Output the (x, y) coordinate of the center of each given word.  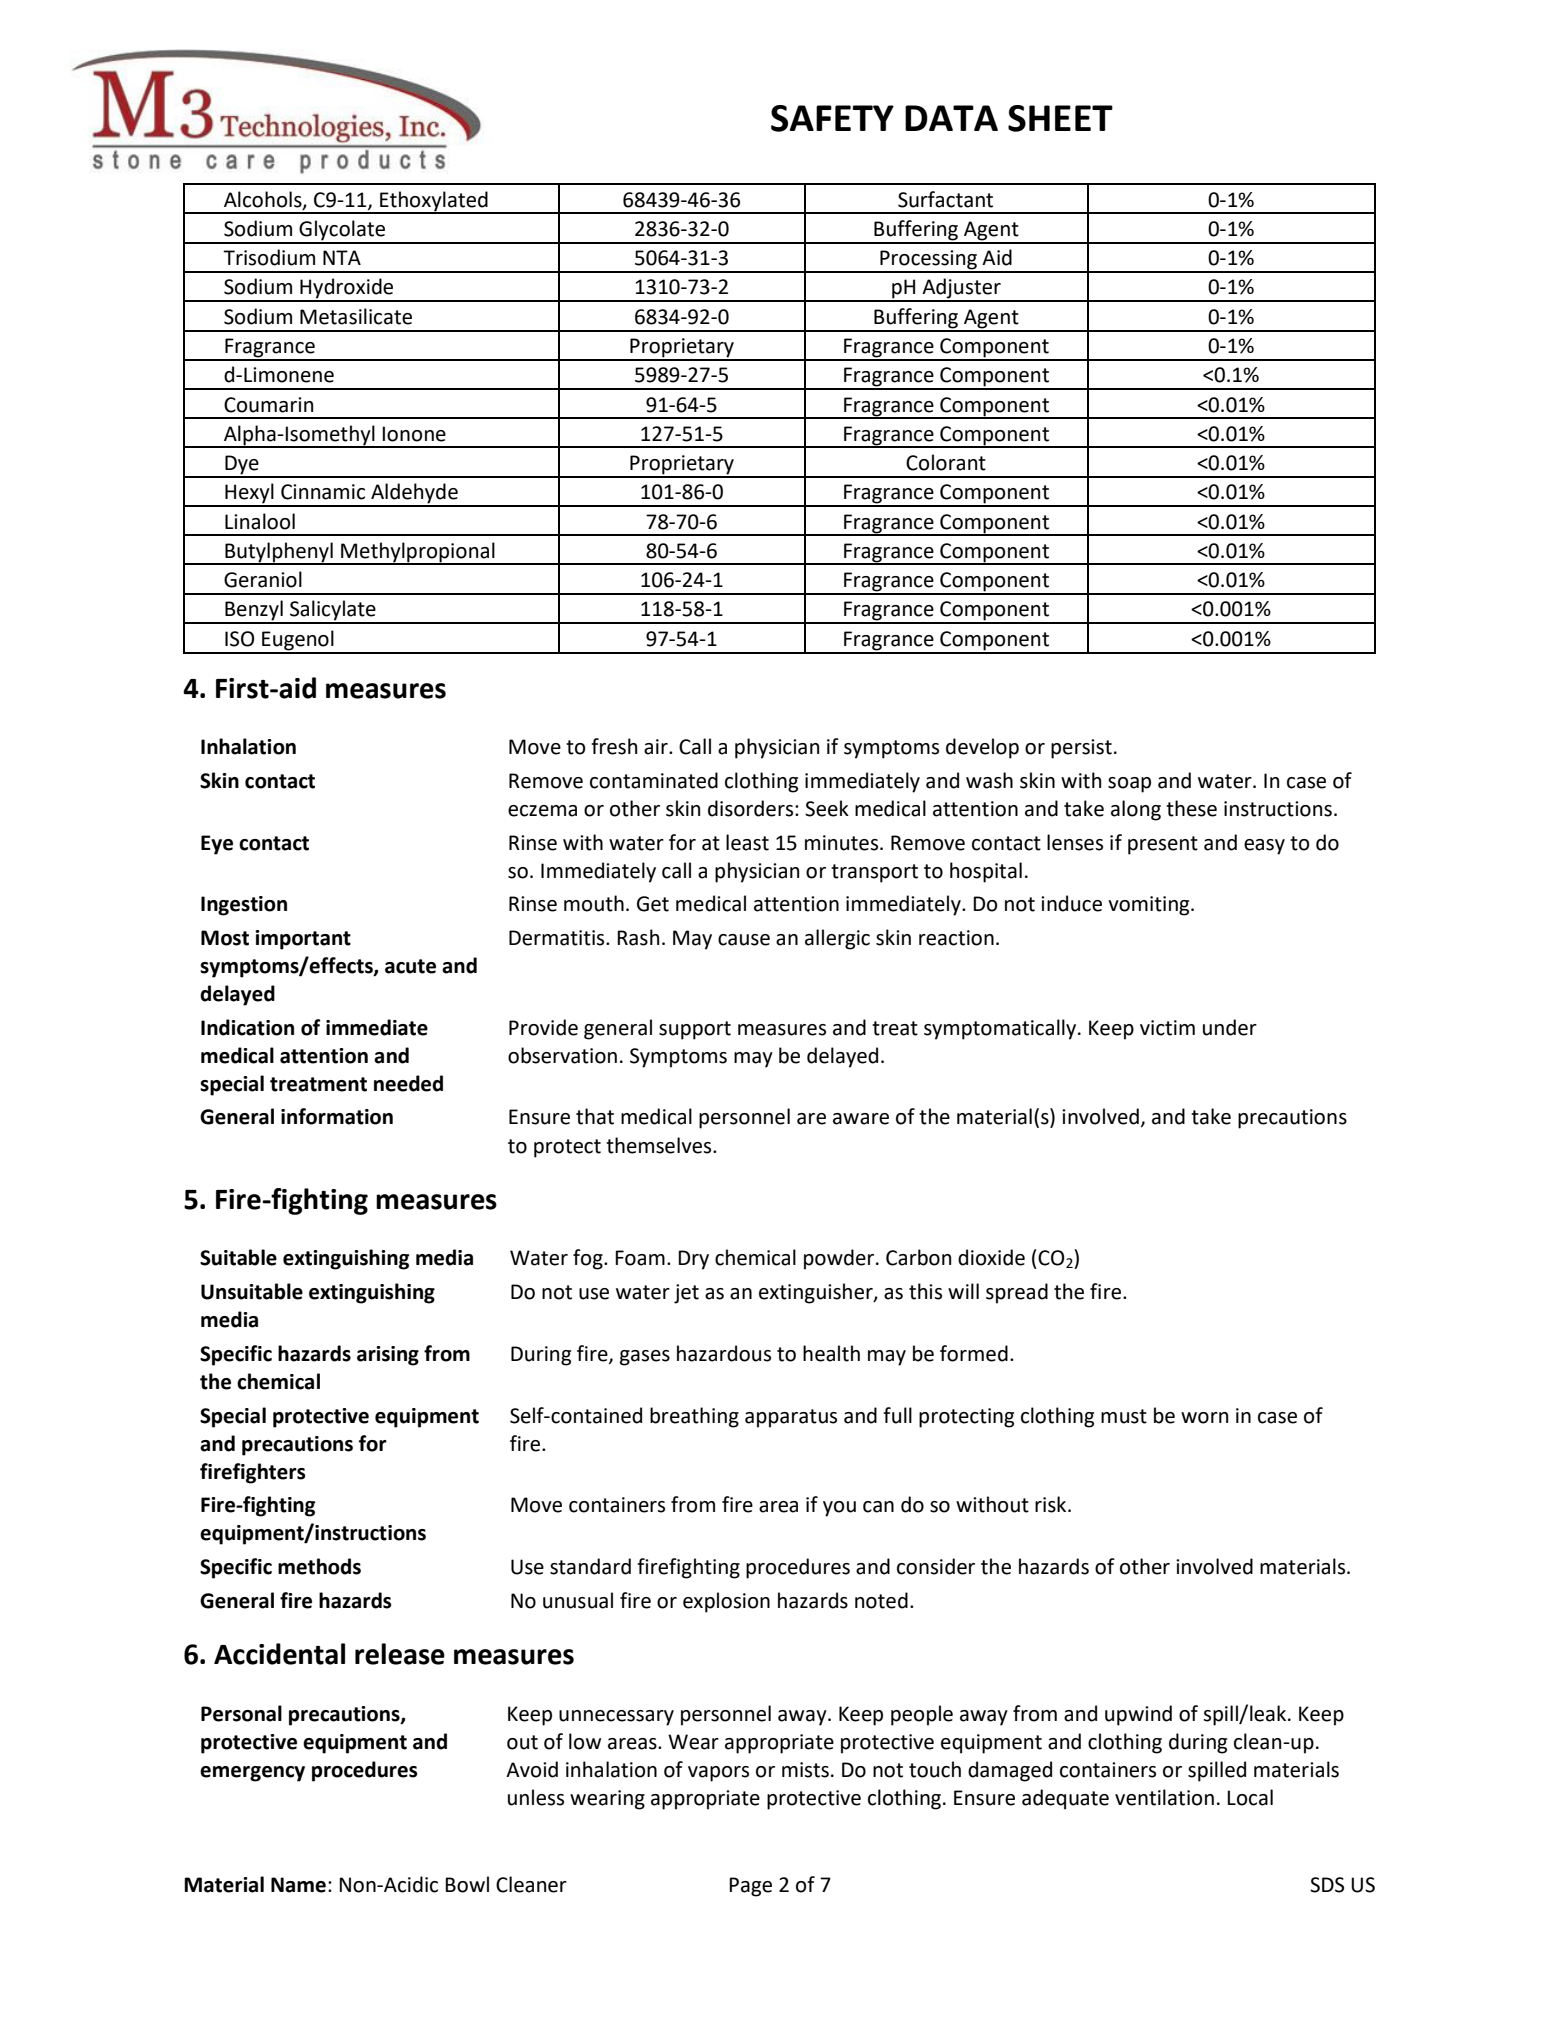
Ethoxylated (434, 202)
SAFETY (832, 118)
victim (1167, 1028)
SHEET (1060, 118)
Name (298, 1885)
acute (410, 966)
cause (744, 940)
